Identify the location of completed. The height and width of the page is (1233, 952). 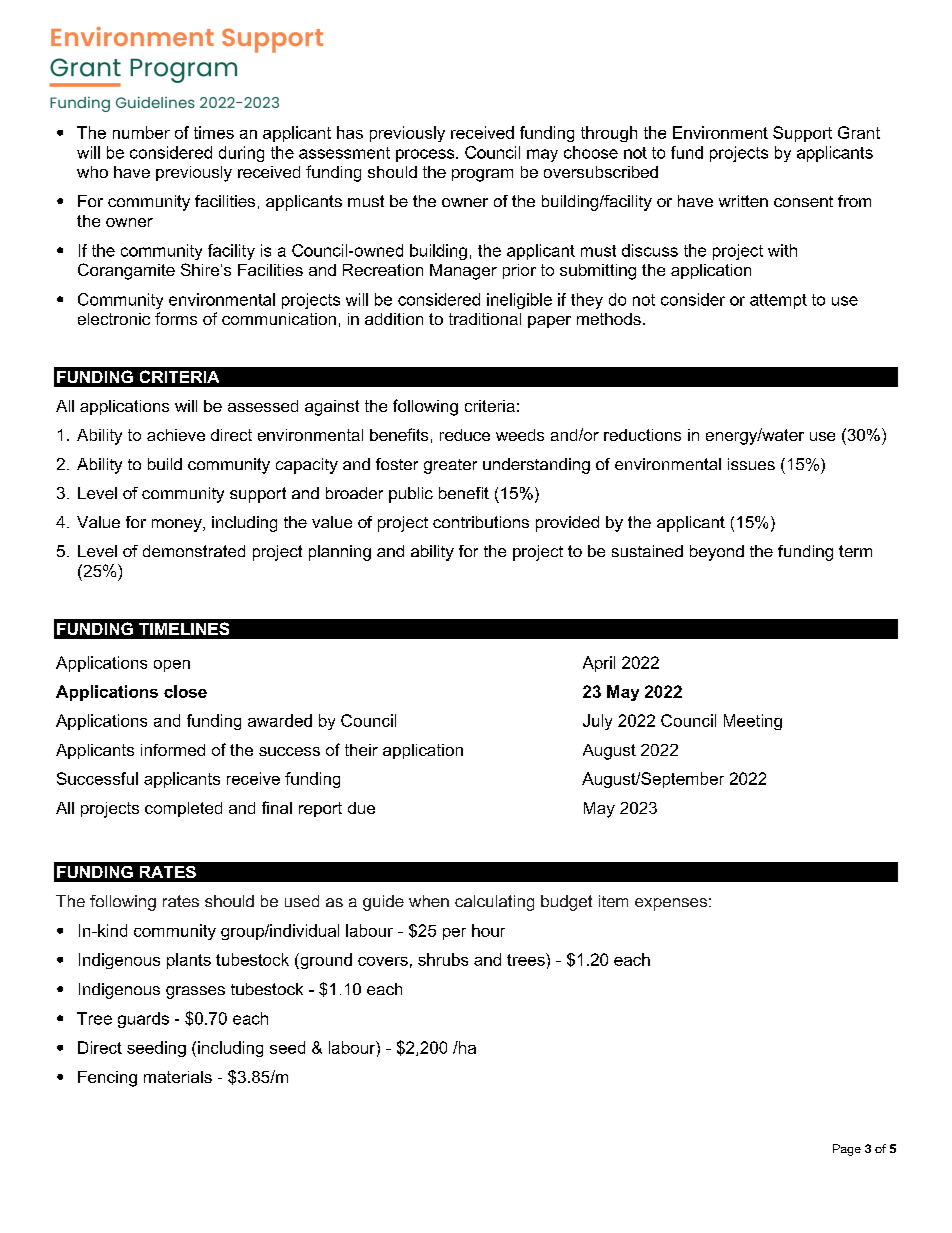
(183, 809).
